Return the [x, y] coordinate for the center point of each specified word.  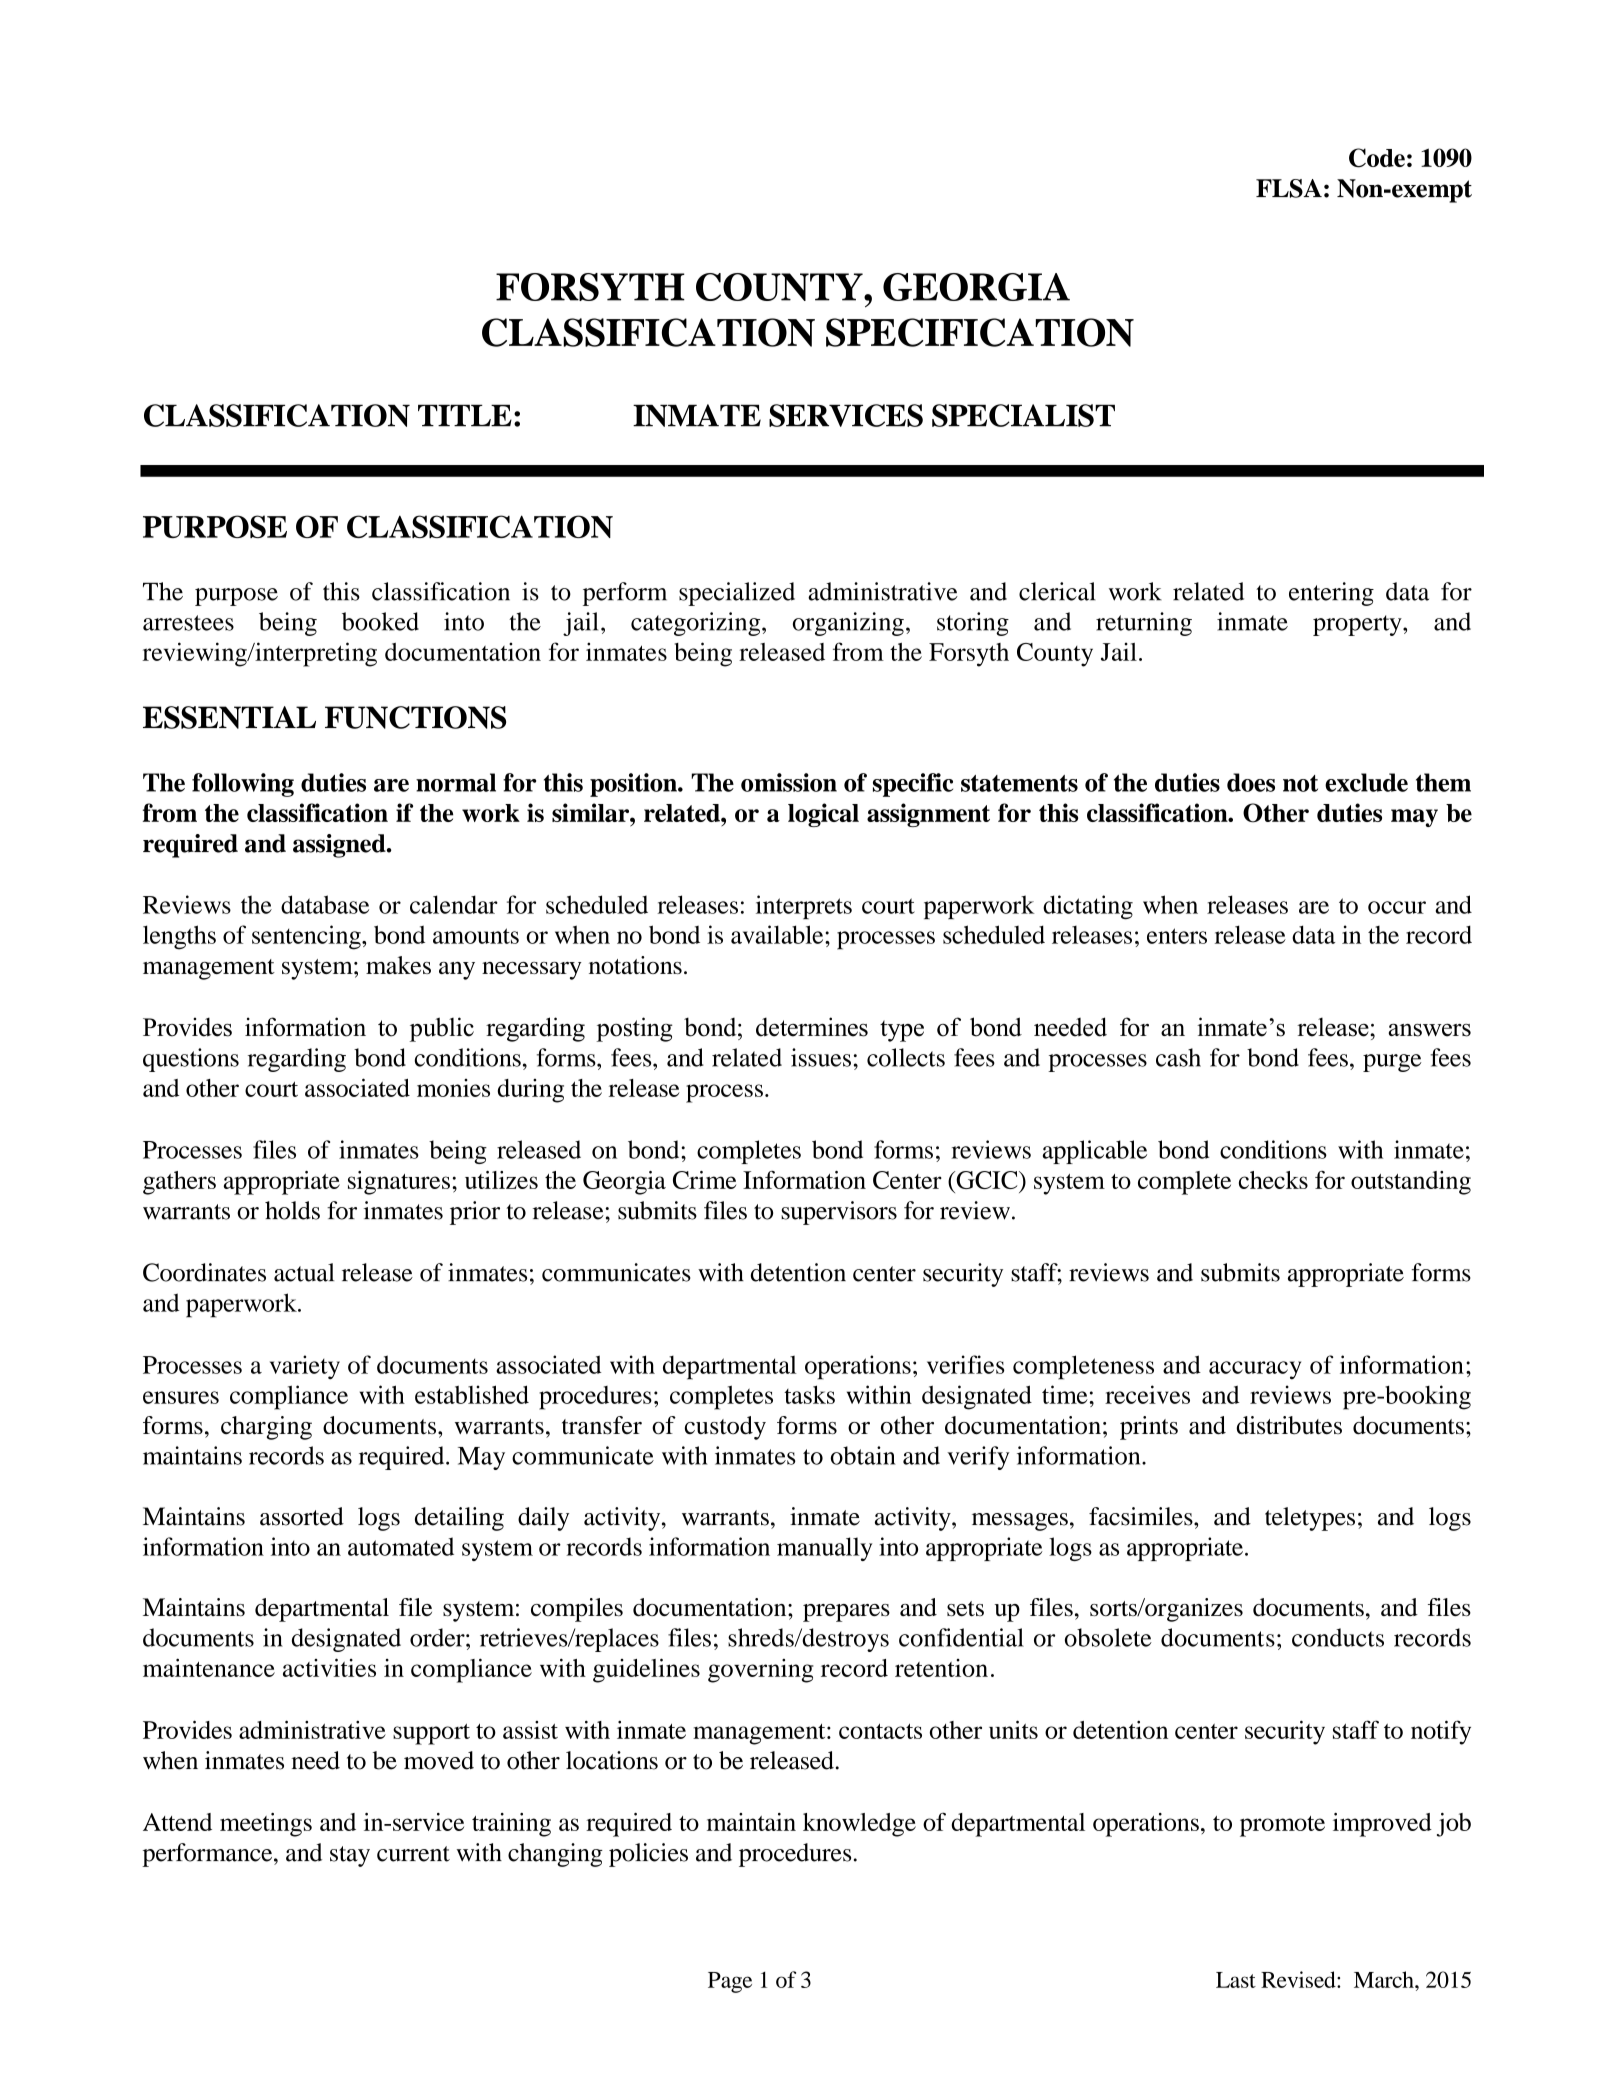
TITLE [465, 415]
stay [350, 1856]
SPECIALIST [1023, 415]
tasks [809, 1394]
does [1251, 782]
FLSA [1289, 188]
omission [789, 782]
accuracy [1255, 1370]
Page [730, 1982]
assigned [340, 846]
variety [305, 1367]
